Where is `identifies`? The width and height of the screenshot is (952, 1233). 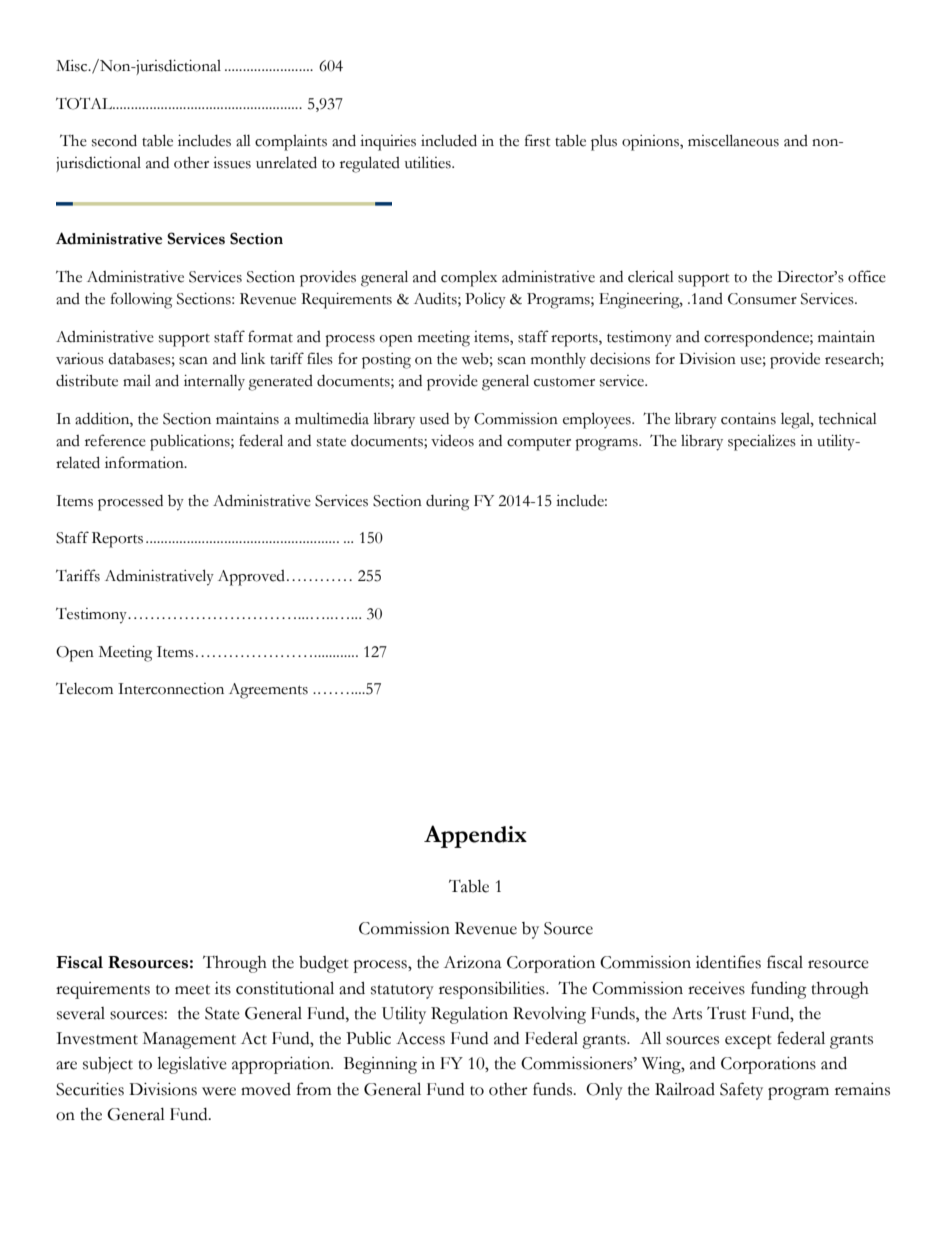 identifies is located at coordinates (728, 962).
